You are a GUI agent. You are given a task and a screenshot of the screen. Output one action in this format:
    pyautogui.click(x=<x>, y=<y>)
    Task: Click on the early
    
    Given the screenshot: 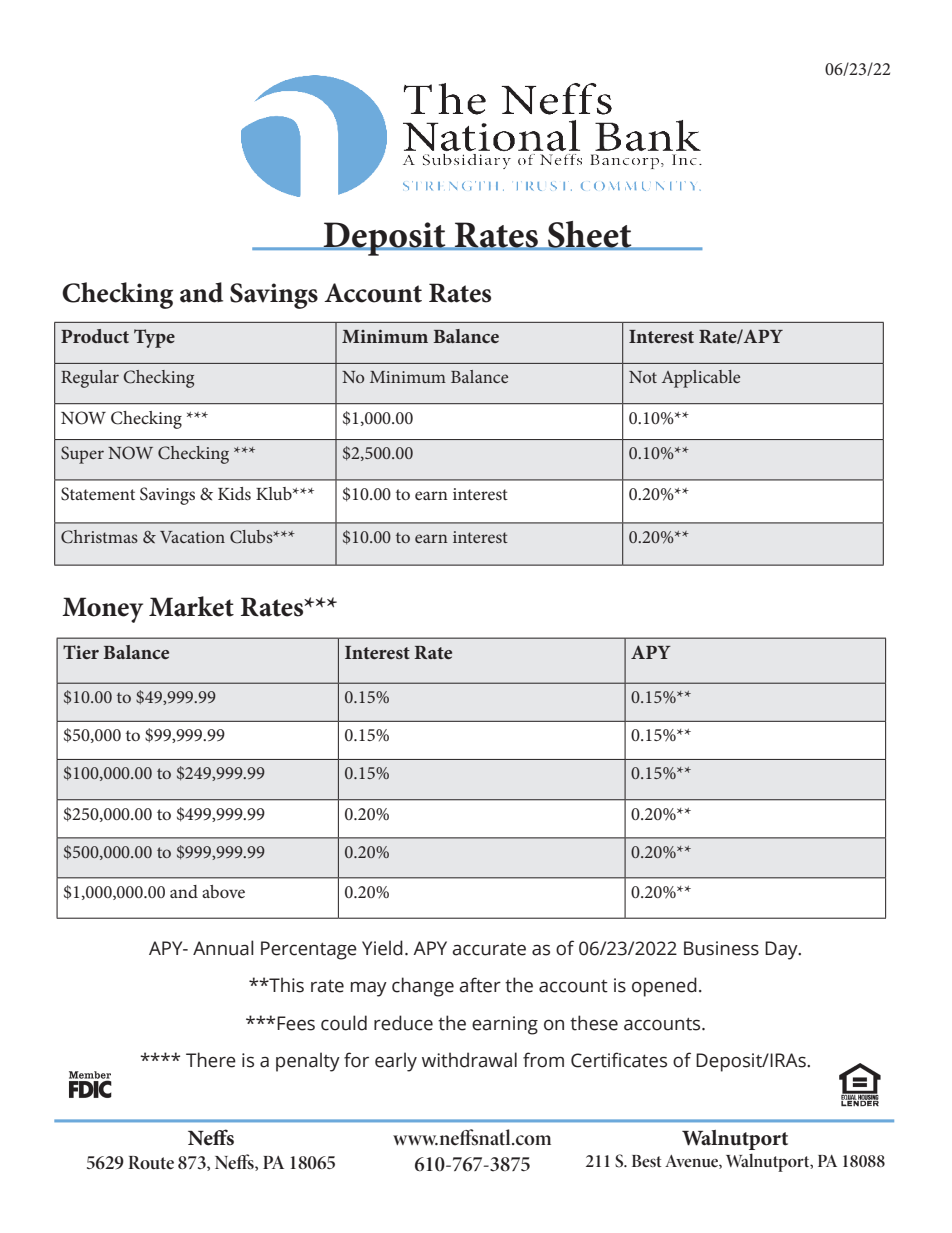 What is the action you would take?
    pyautogui.click(x=396, y=1062)
